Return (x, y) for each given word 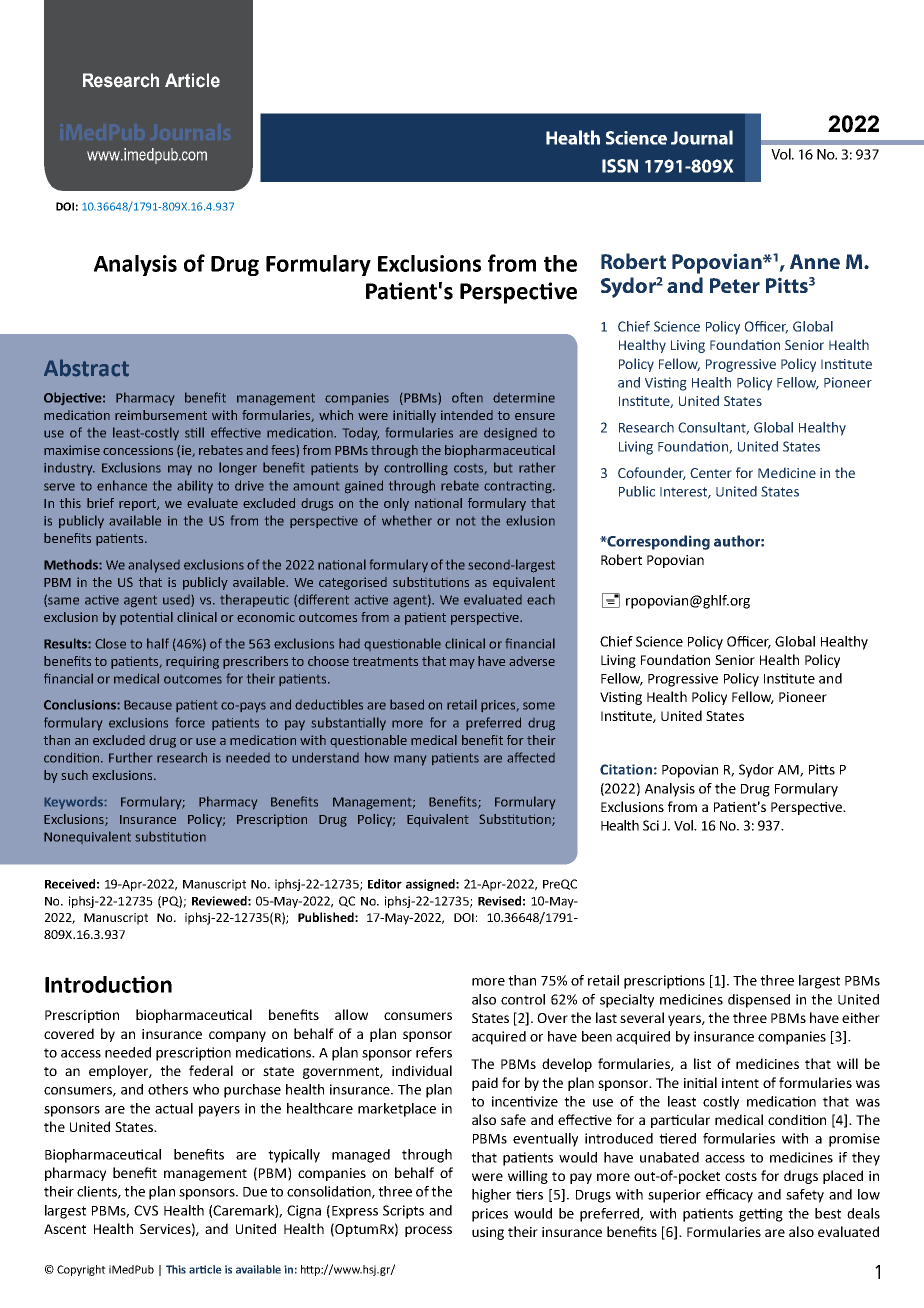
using (488, 1233)
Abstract (86, 368)
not (465, 521)
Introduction (108, 984)
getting (761, 1215)
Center (711, 473)
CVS (146, 1210)
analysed (154, 566)
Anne (815, 261)
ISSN (620, 166)
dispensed (759, 1001)
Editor (385, 884)
